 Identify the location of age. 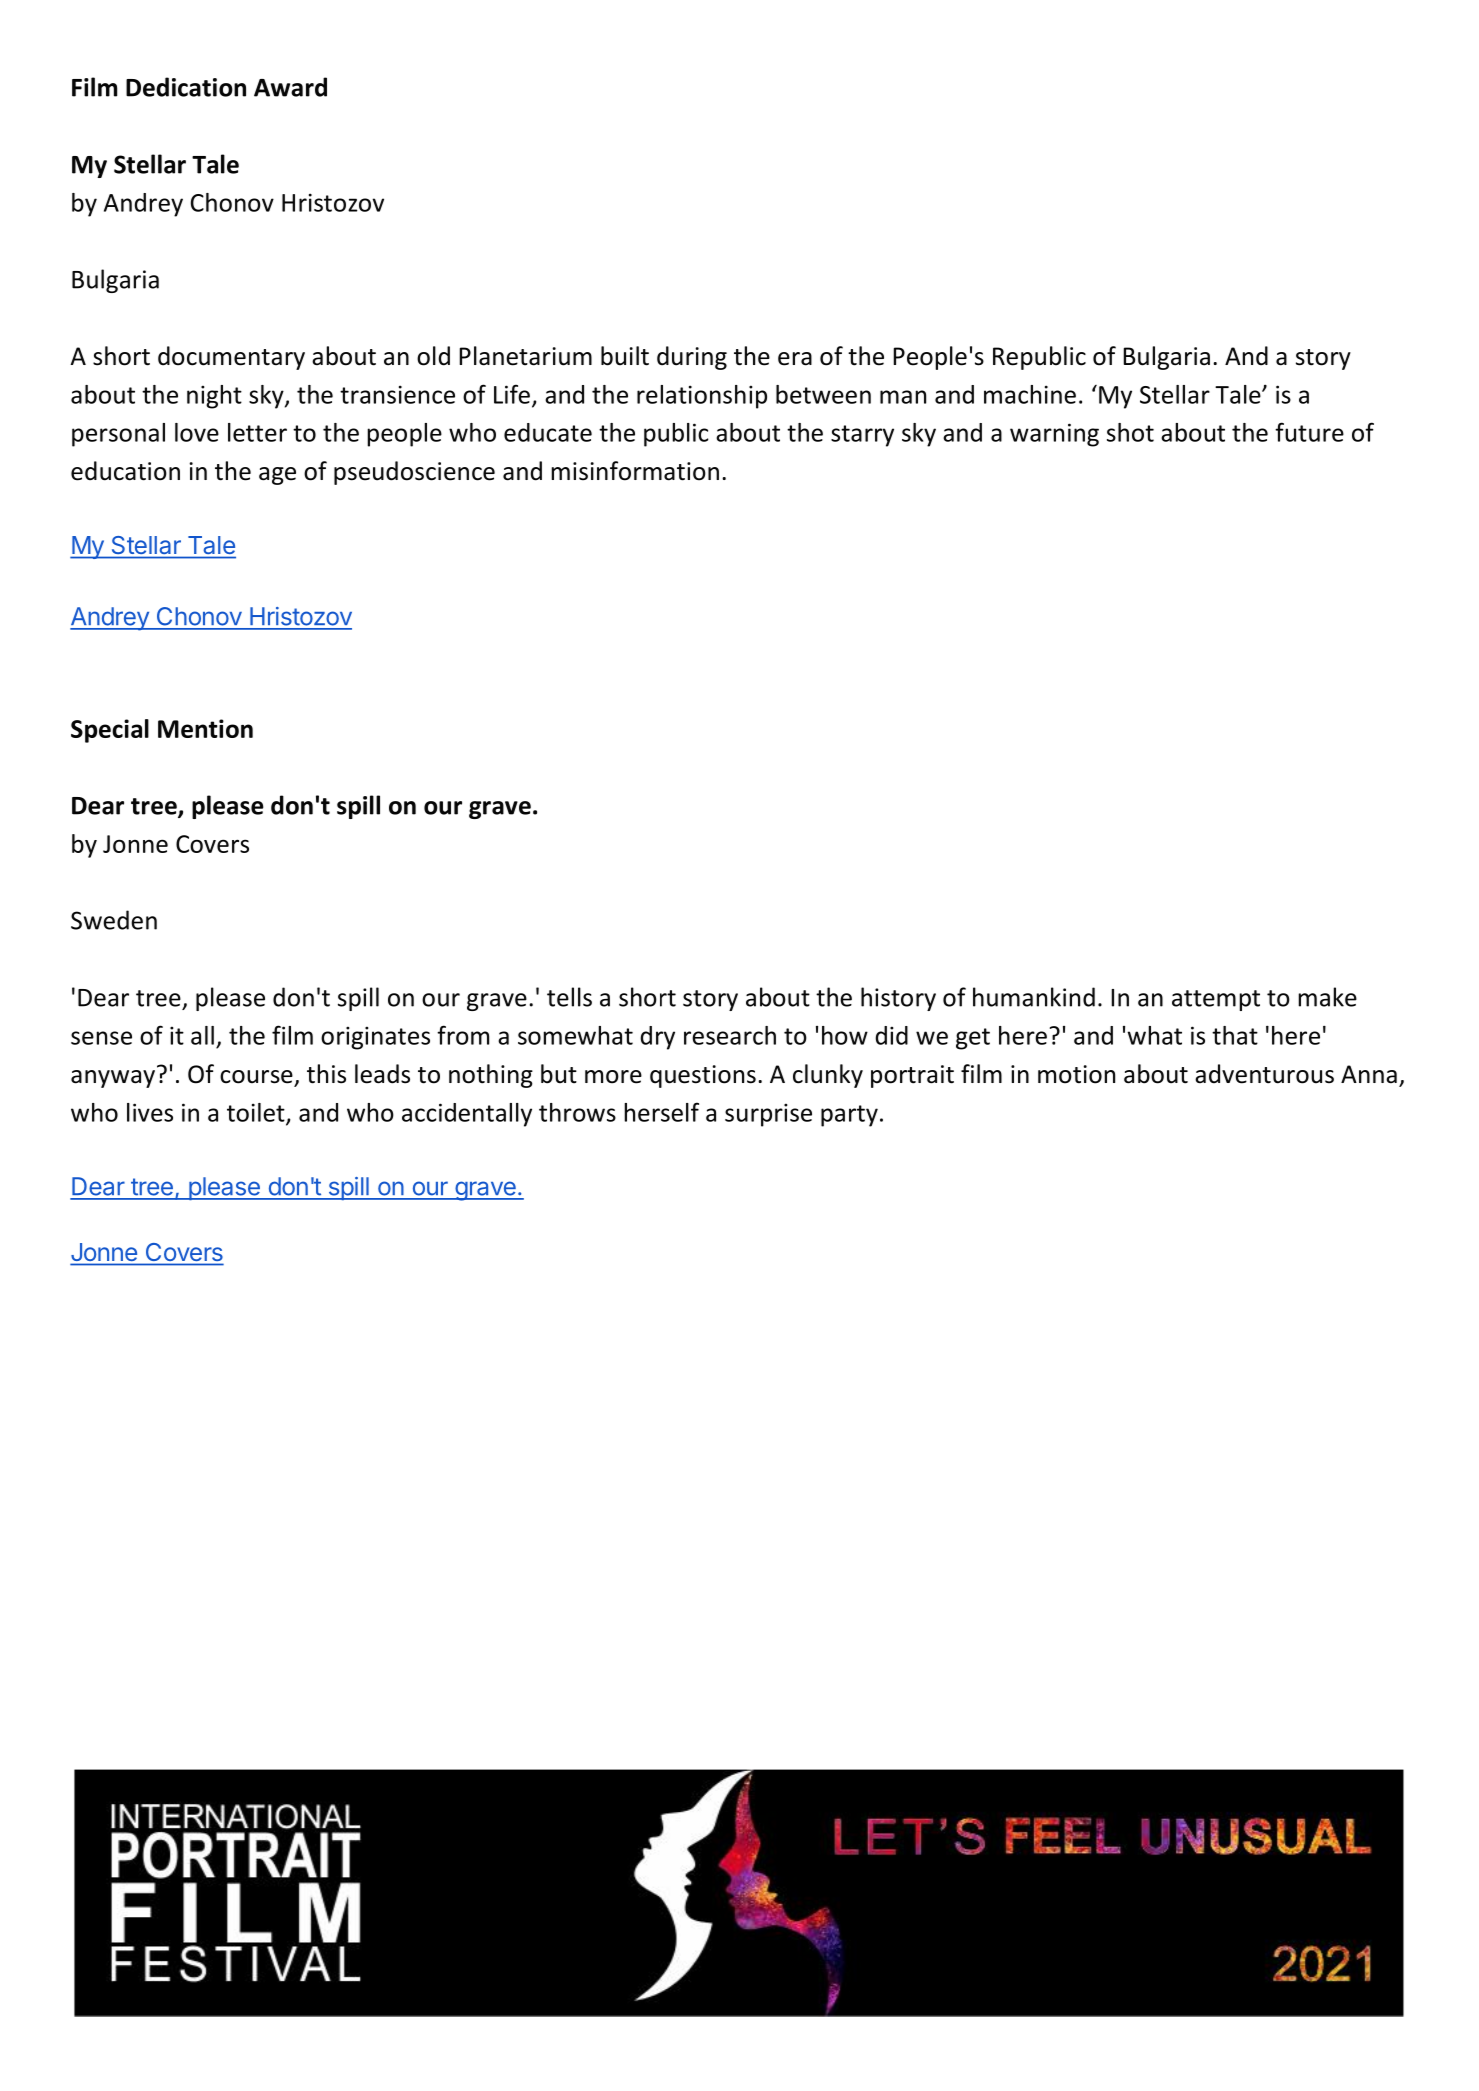
(277, 476).
